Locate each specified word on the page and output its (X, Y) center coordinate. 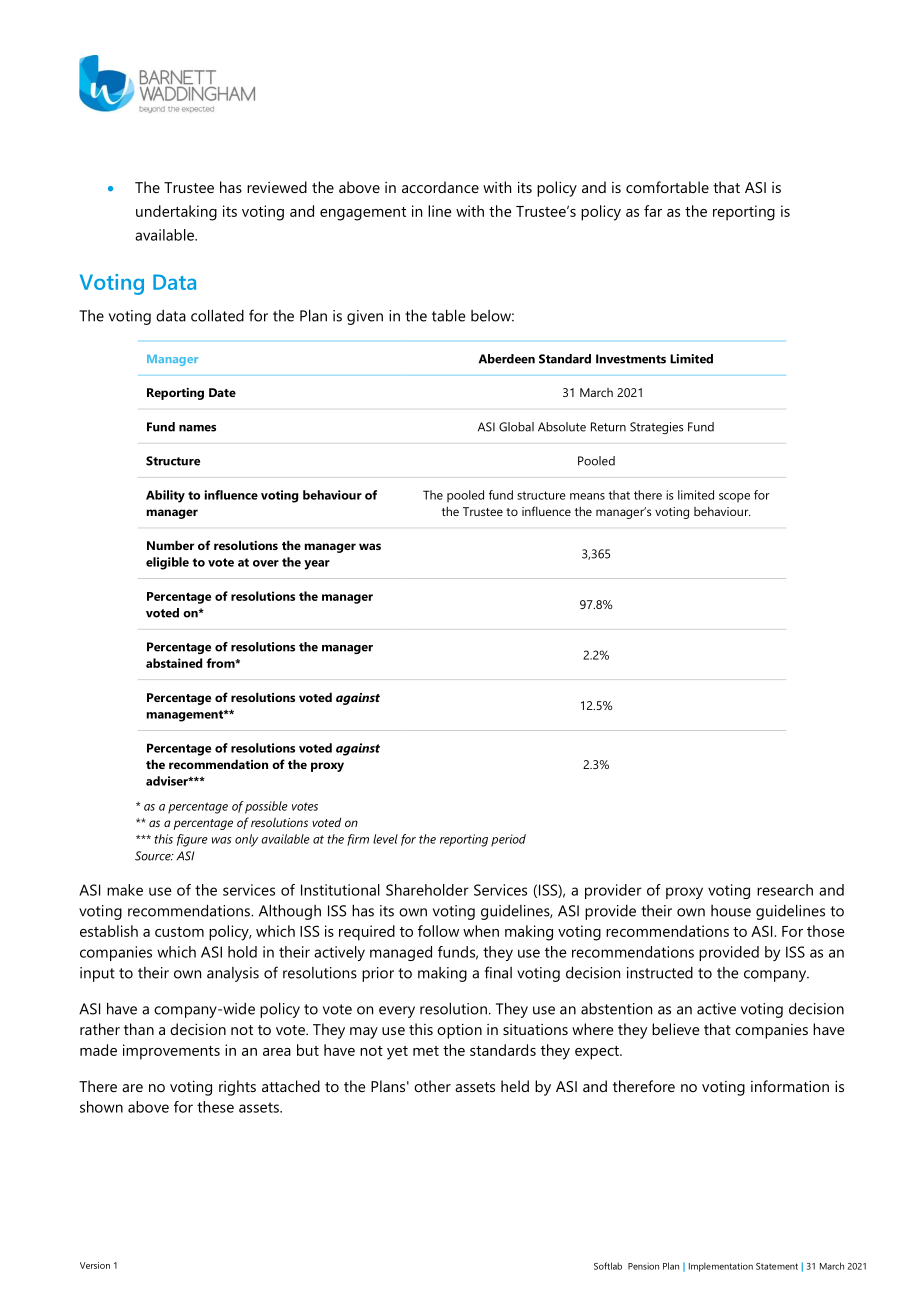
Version (95, 1265)
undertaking (176, 213)
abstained (174, 663)
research (785, 890)
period (508, 840)
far (653, 211)
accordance (440, 187)
